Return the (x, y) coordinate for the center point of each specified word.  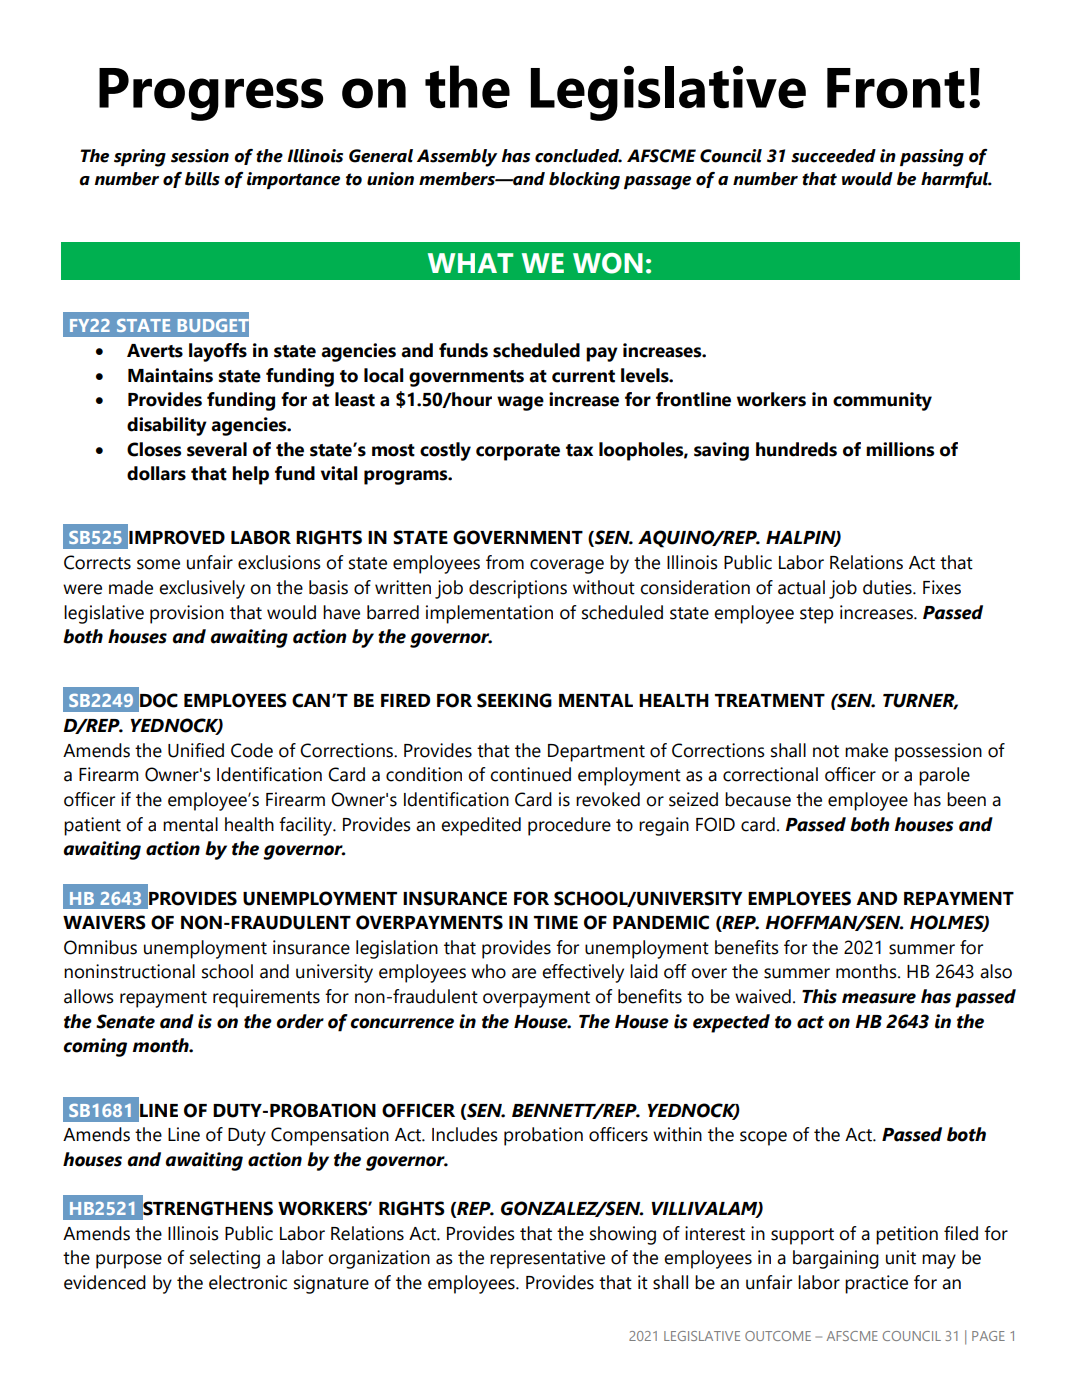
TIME (556, 922)
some (158, 564)
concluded (578, 156)
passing (932, 158)
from (505, 562)
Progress (211, 94)
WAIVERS (104, 922)
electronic (248, 1282)
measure (879, 998)
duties (888, 587)
